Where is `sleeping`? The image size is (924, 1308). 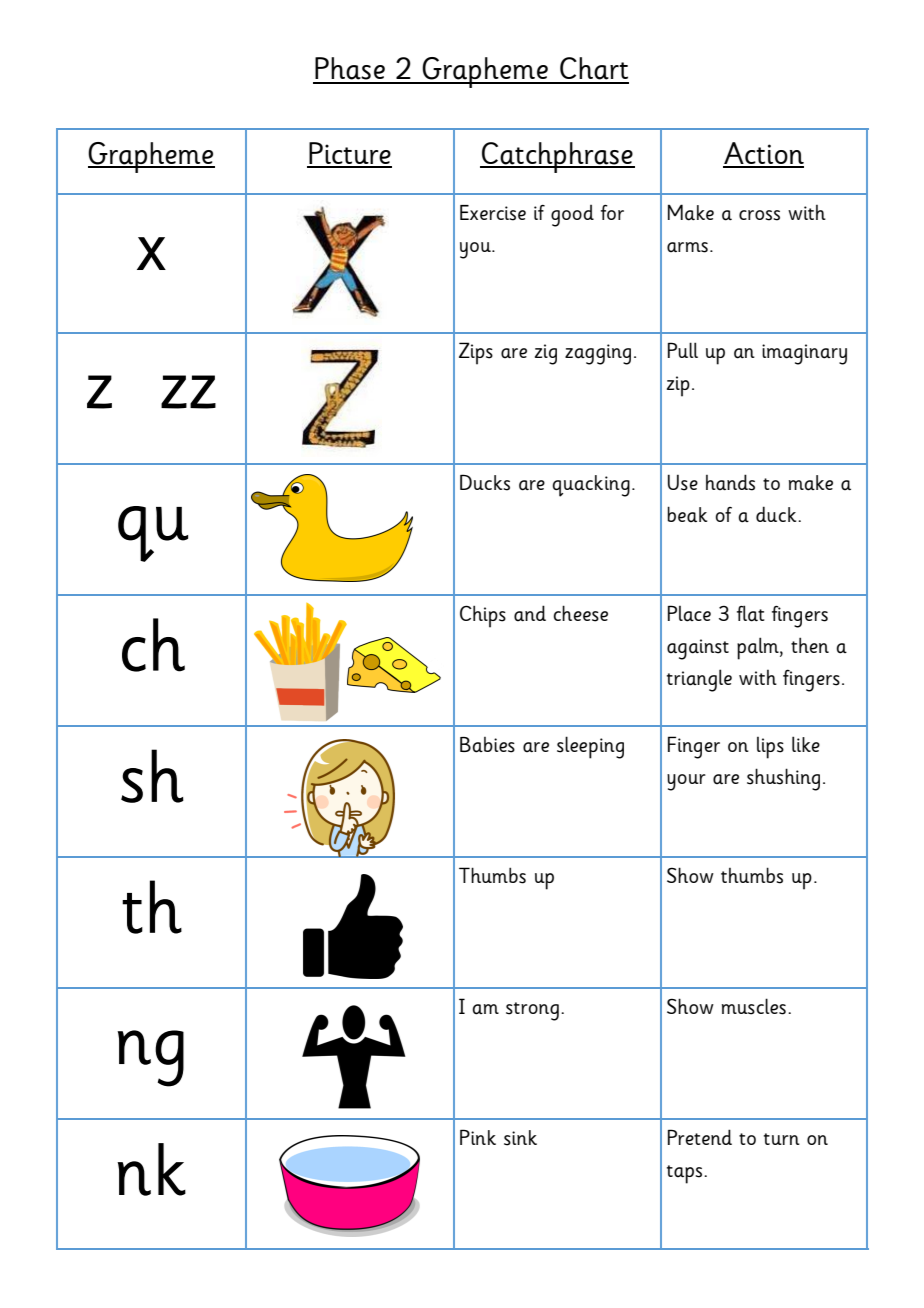 sleeping is located at coordinates (590, 747).
